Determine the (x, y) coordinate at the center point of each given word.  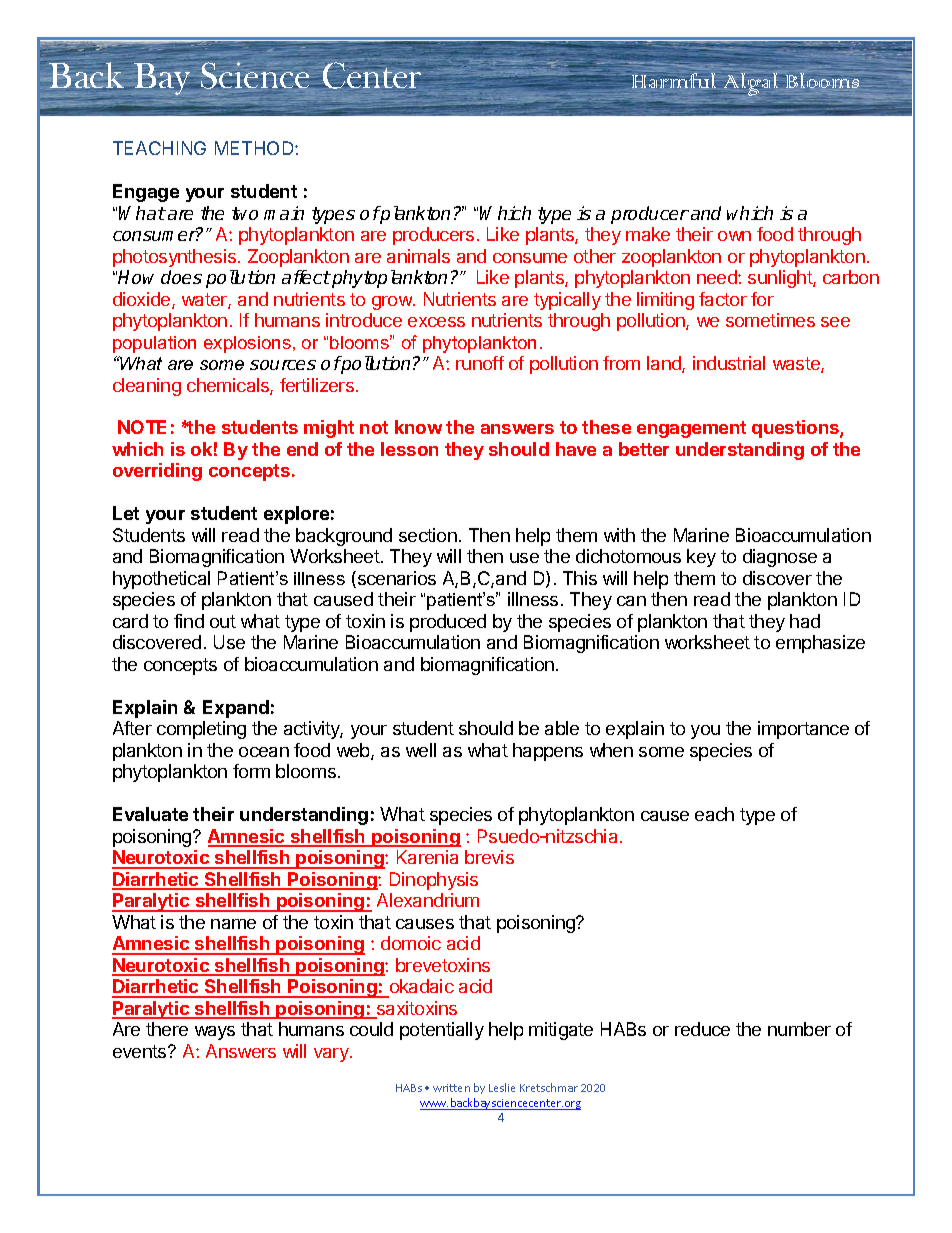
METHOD (255, 148)
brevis (489, 857)
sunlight (781, 279)
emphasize (820, 644)
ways (215, 1033)
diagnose (780, 558)
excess (436, 322)
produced (448, 623)
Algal (751, 84)
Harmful (673, 80)
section (428, 535)
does (181, 277)
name (233, 924)
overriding (157, 472)
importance (803, 730)
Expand (236, 709)
